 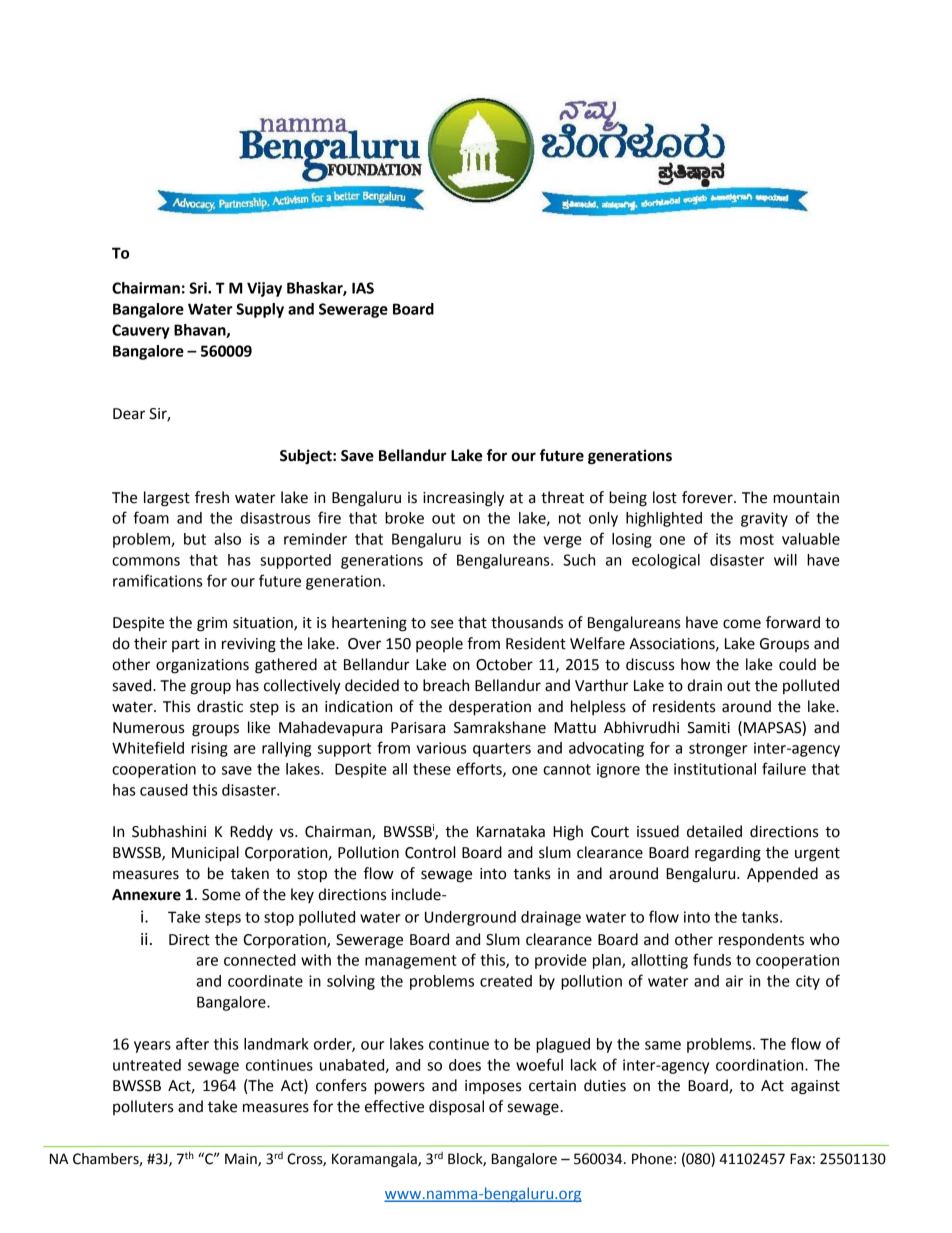 What do you see at coordinates (815, 1087) in the image?
I see `against` at bounding box center [815, 1087].
